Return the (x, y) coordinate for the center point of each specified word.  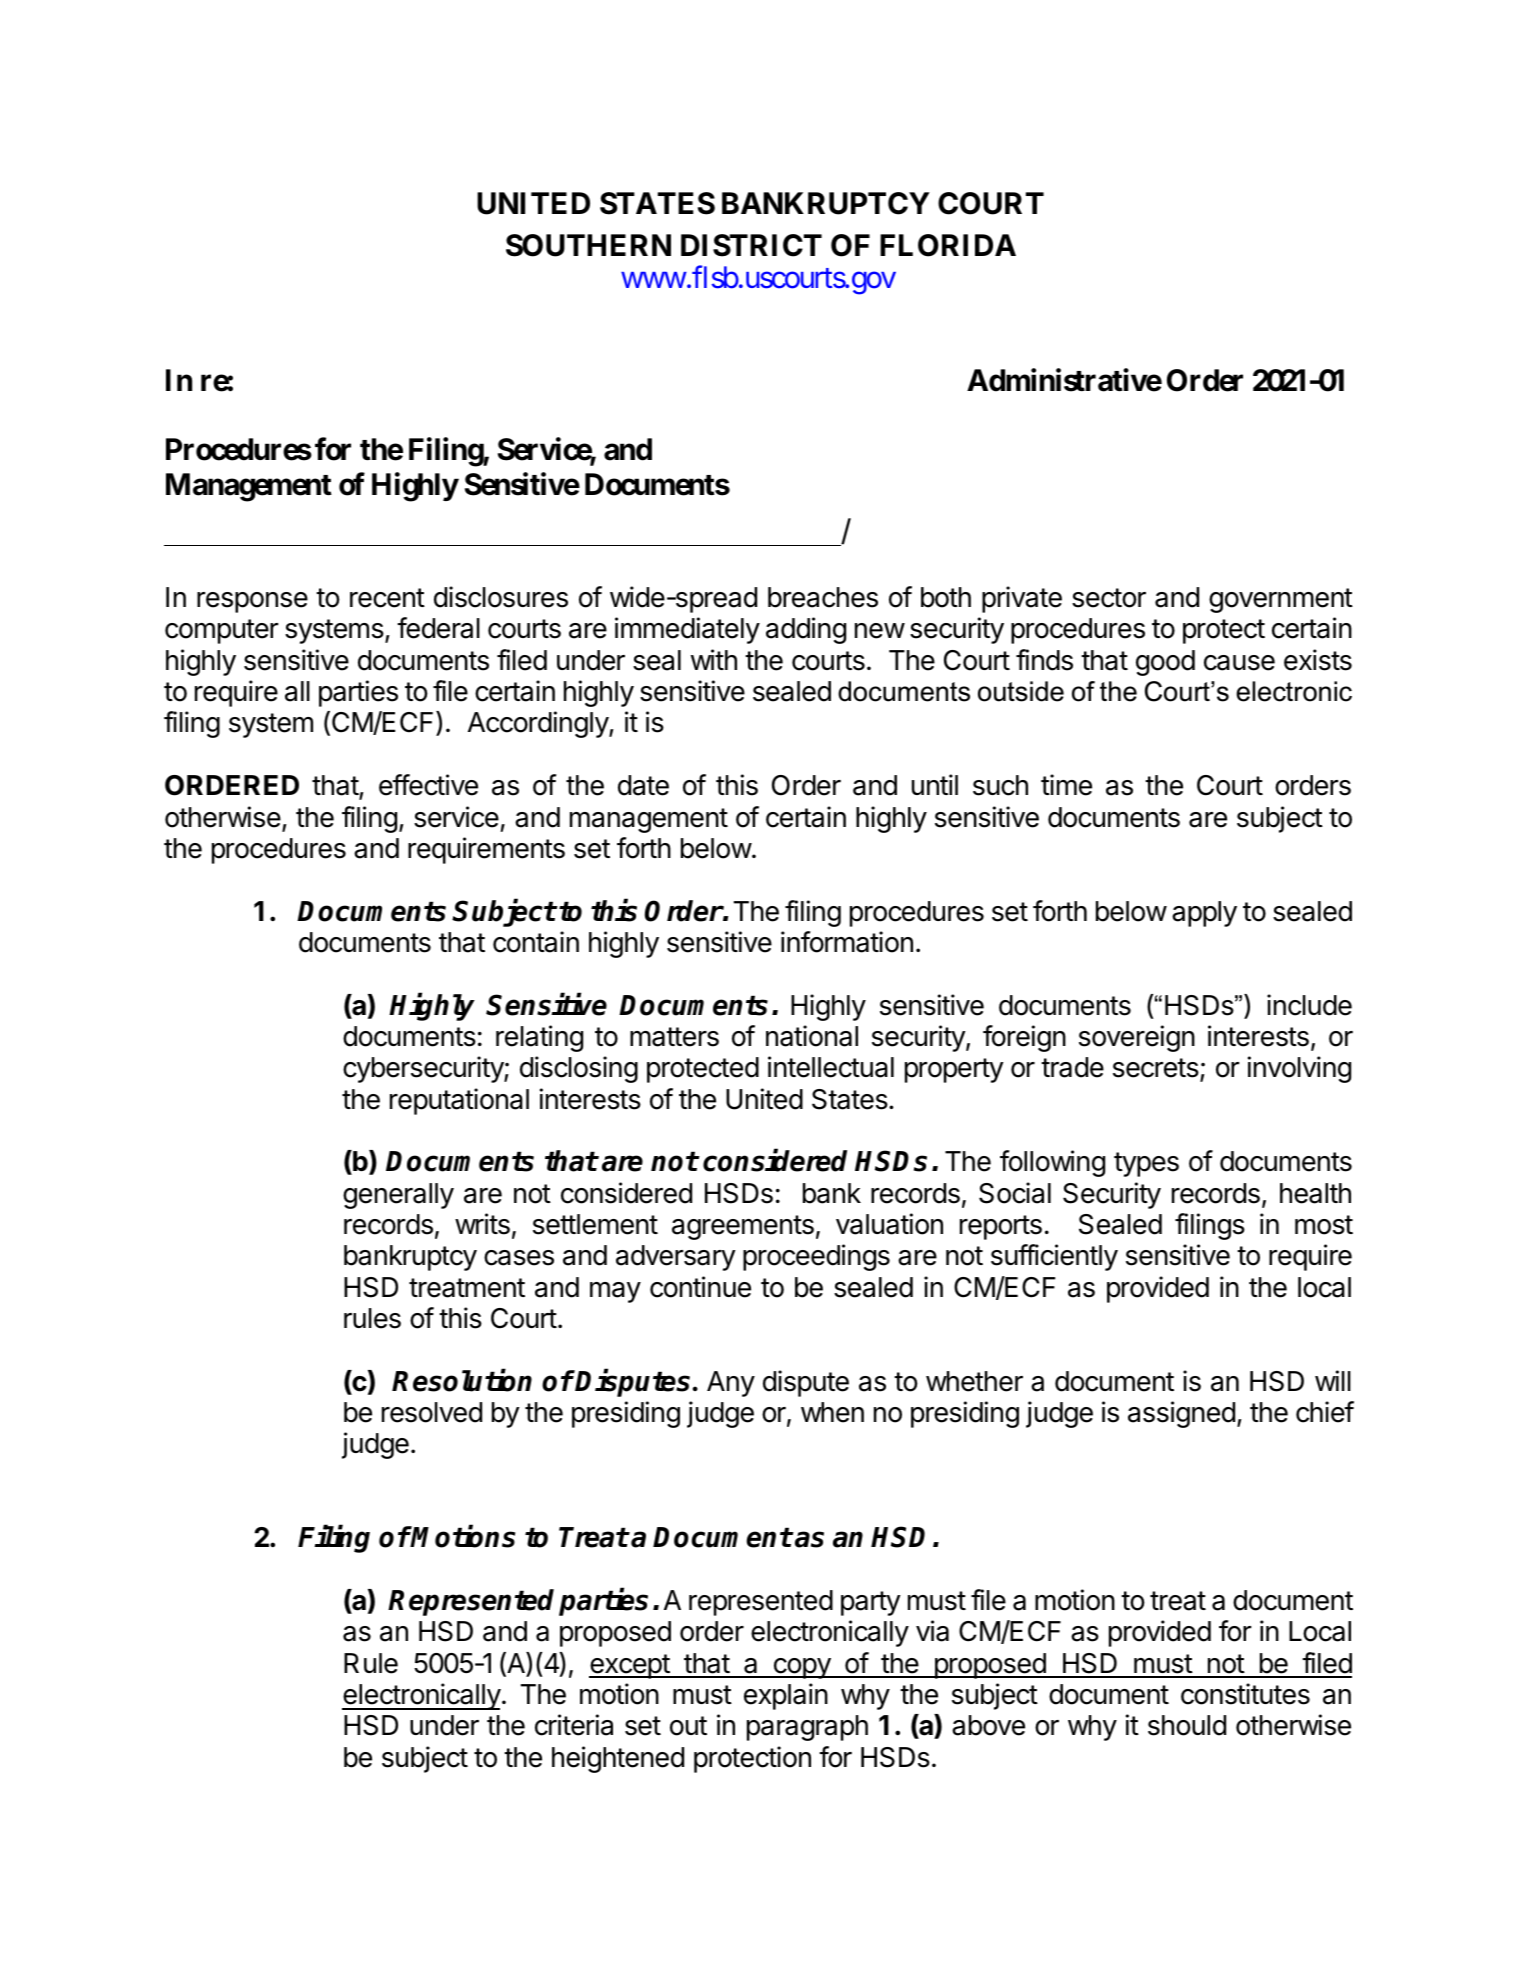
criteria (574, 1725)
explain (786, 1696)
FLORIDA (948, 245)
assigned (1181, 1414)
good (1165, 663)
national (812, 1036)
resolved (432, 1412)
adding (806, 630)
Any (731, 1384)
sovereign (1137, 1038)
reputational (459, 1101)
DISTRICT (751, 245)
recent (387, 598)
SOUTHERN (588, 245)
